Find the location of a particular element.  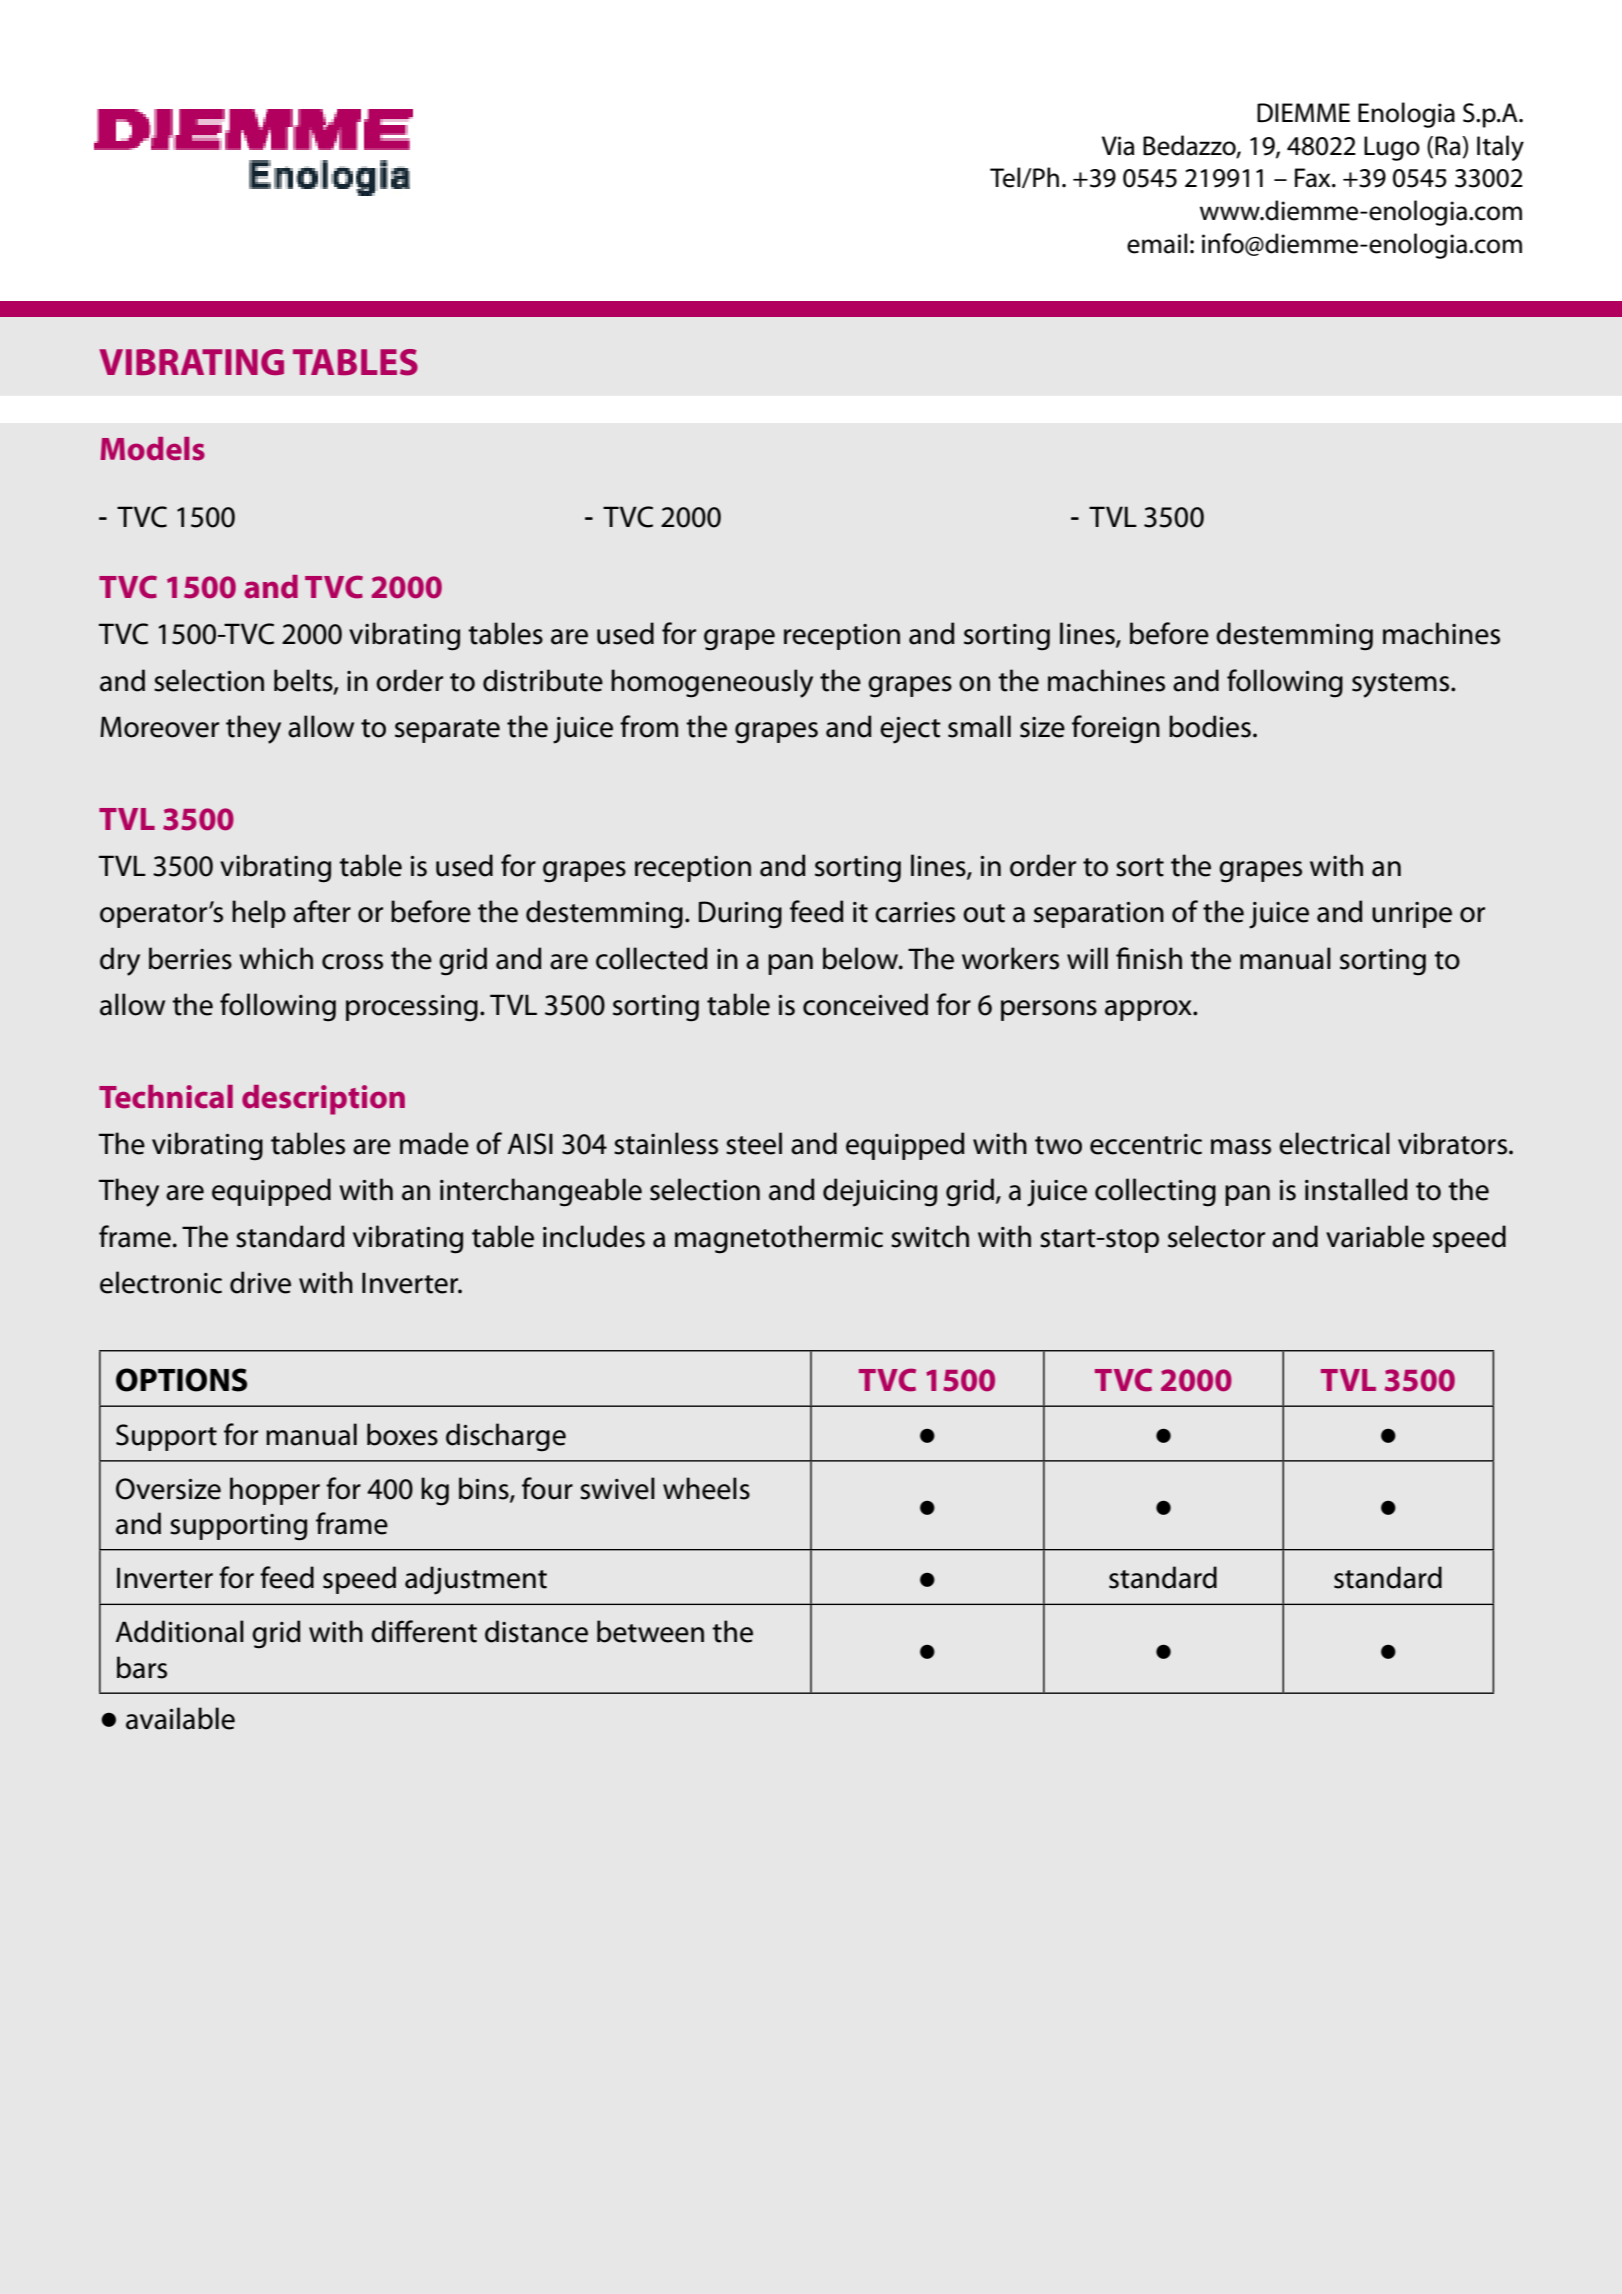

help is located at coordinates (259, 914).
